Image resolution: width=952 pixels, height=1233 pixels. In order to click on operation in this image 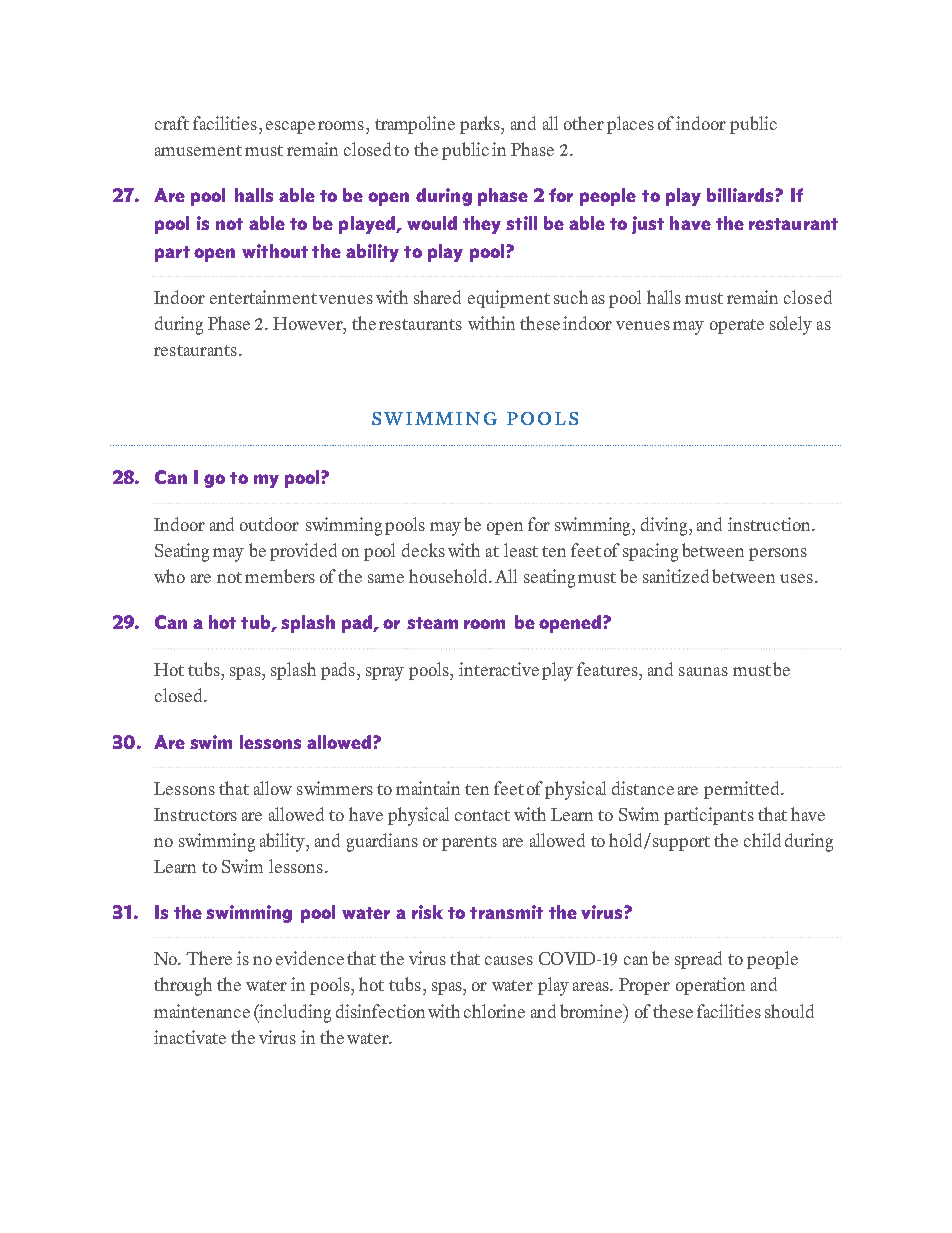, I will do `click(710, 986)`.
